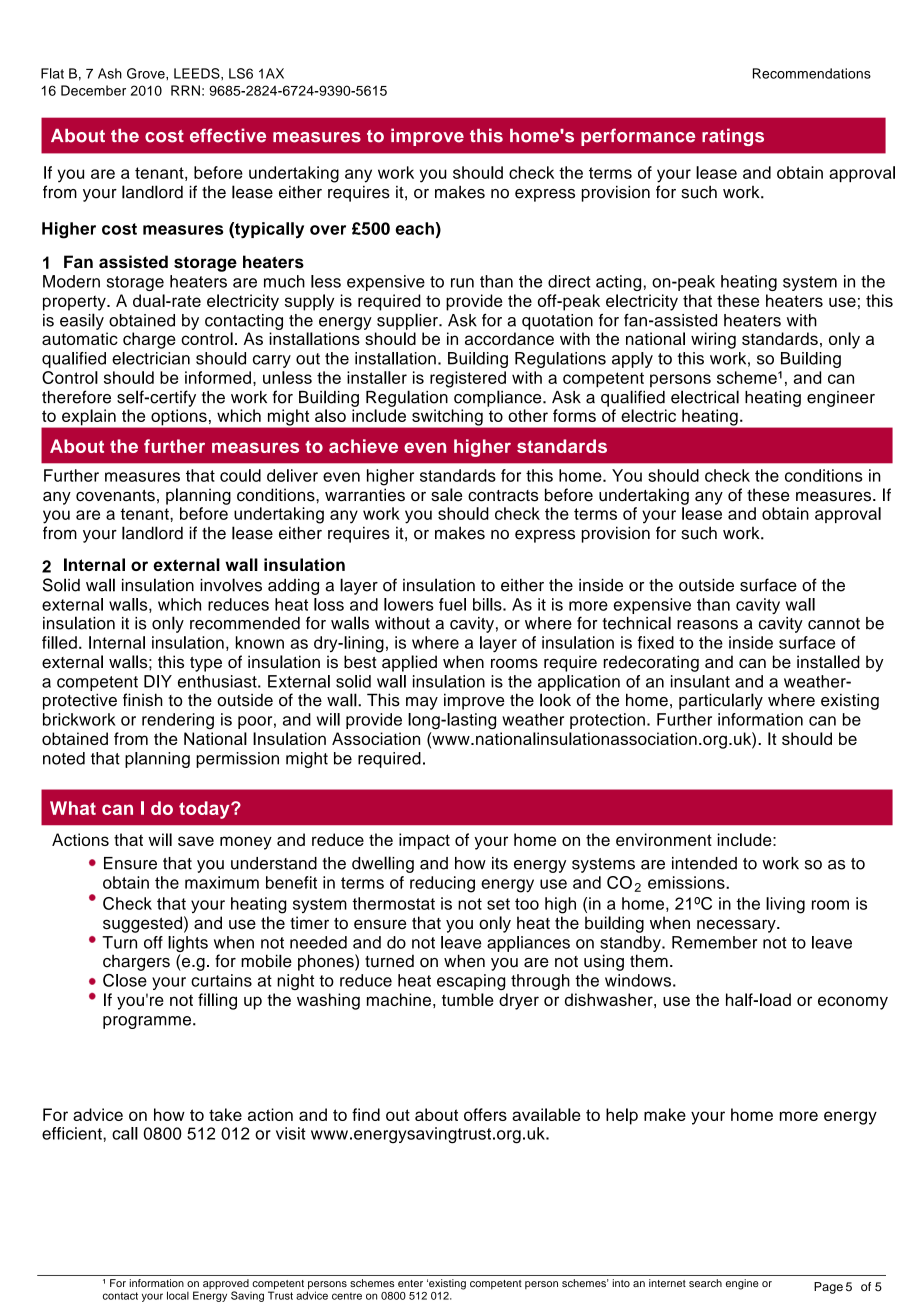 Image resolution: width=924 pixels, height=1308 pixels. What do you see at coordinates (721, 701) in the image?
I see `particularly` at bounding box center [721, 701].
